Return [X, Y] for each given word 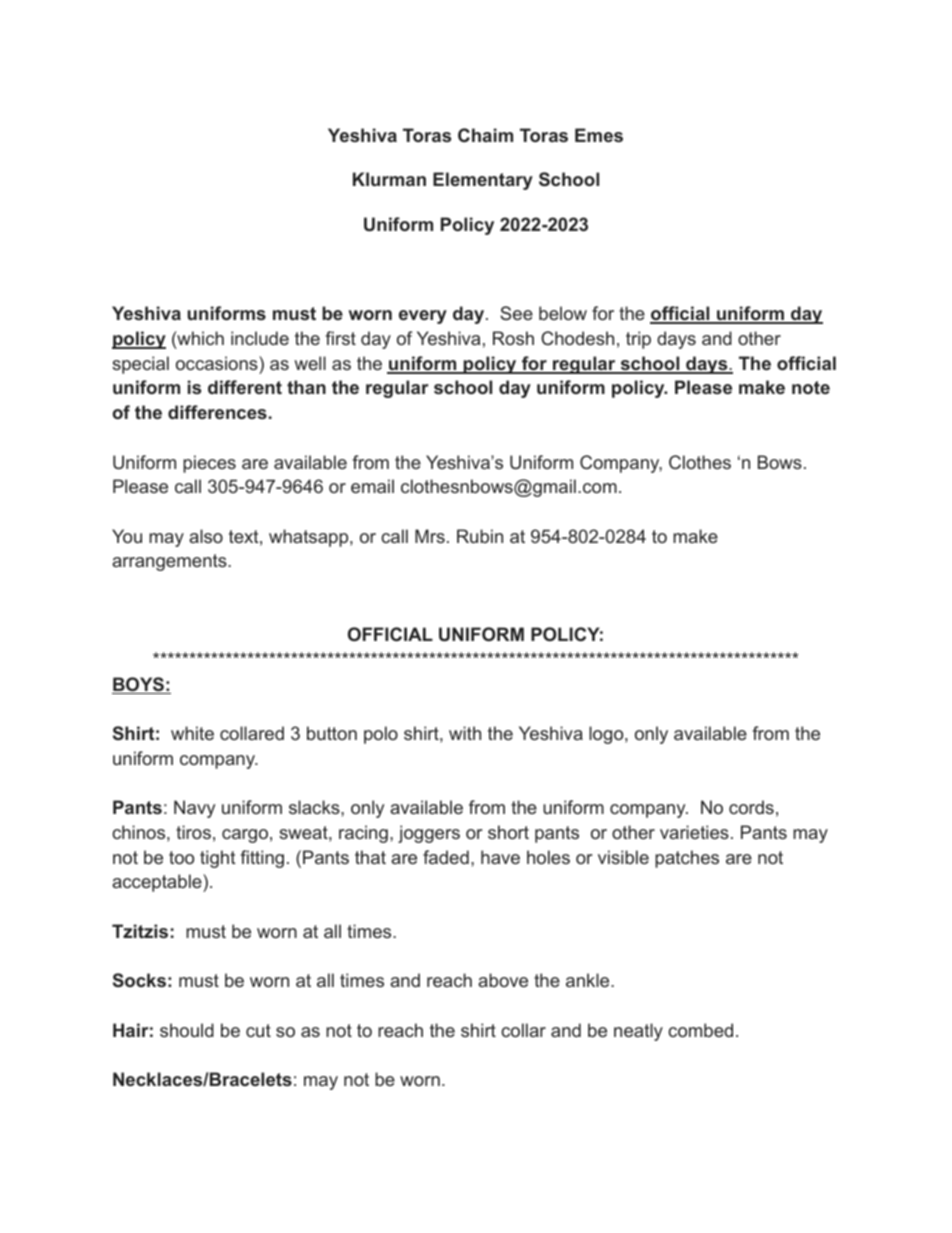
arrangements [170, 562]
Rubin [480, 536]
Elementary [483, 181]
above [503, 980]
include [260, 338]
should [187, 1030]
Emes [599, 135]
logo [607, 735]
